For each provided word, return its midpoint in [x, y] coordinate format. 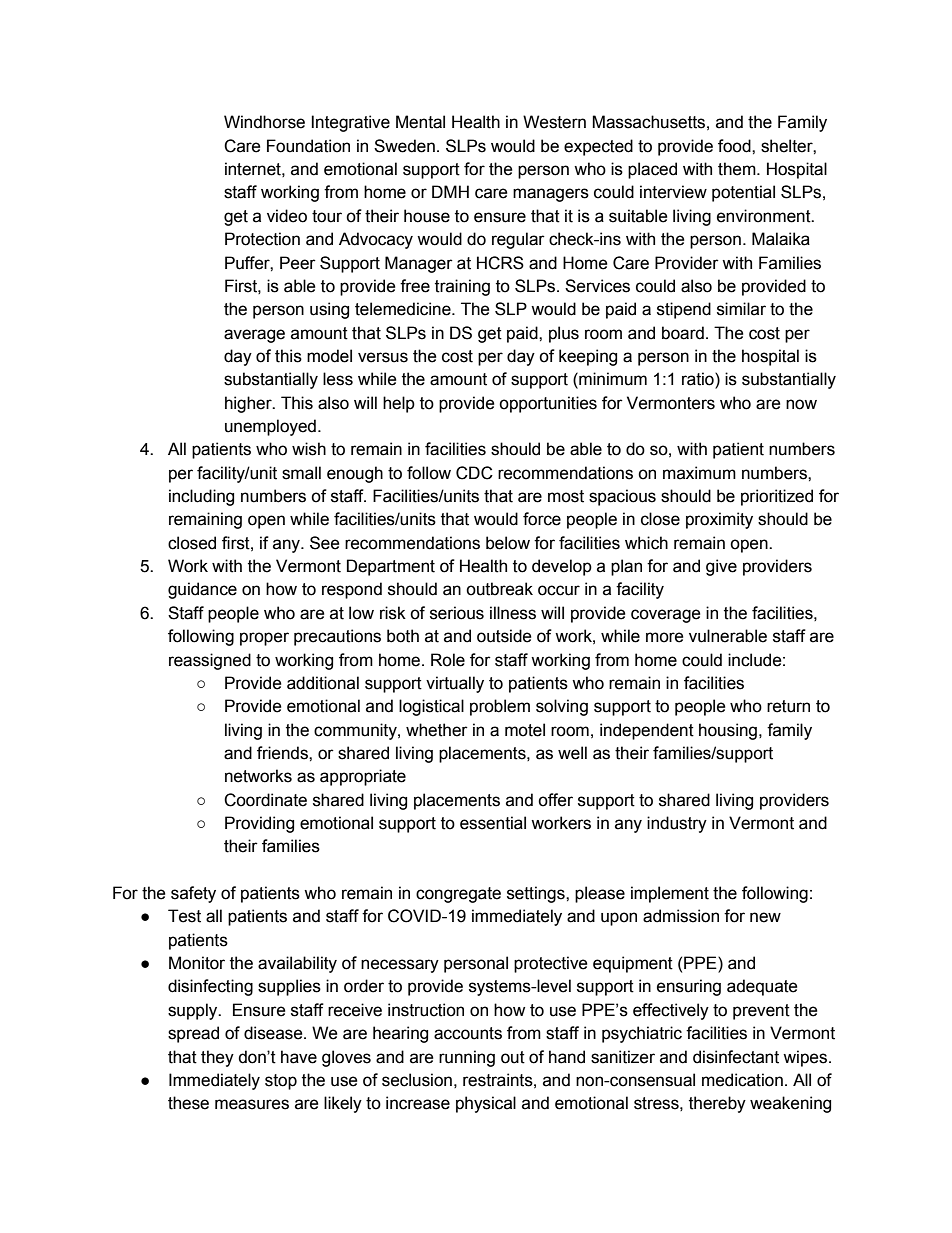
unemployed [270, 427]
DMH [450, 191]
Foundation [308, 146]
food [735, 146]
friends [283, 753]
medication [742, 1080]
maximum [699, 473]
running [467, 1058]
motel [525, 730]
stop [281, 1082]
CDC [474, 473]
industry [677, 824]
